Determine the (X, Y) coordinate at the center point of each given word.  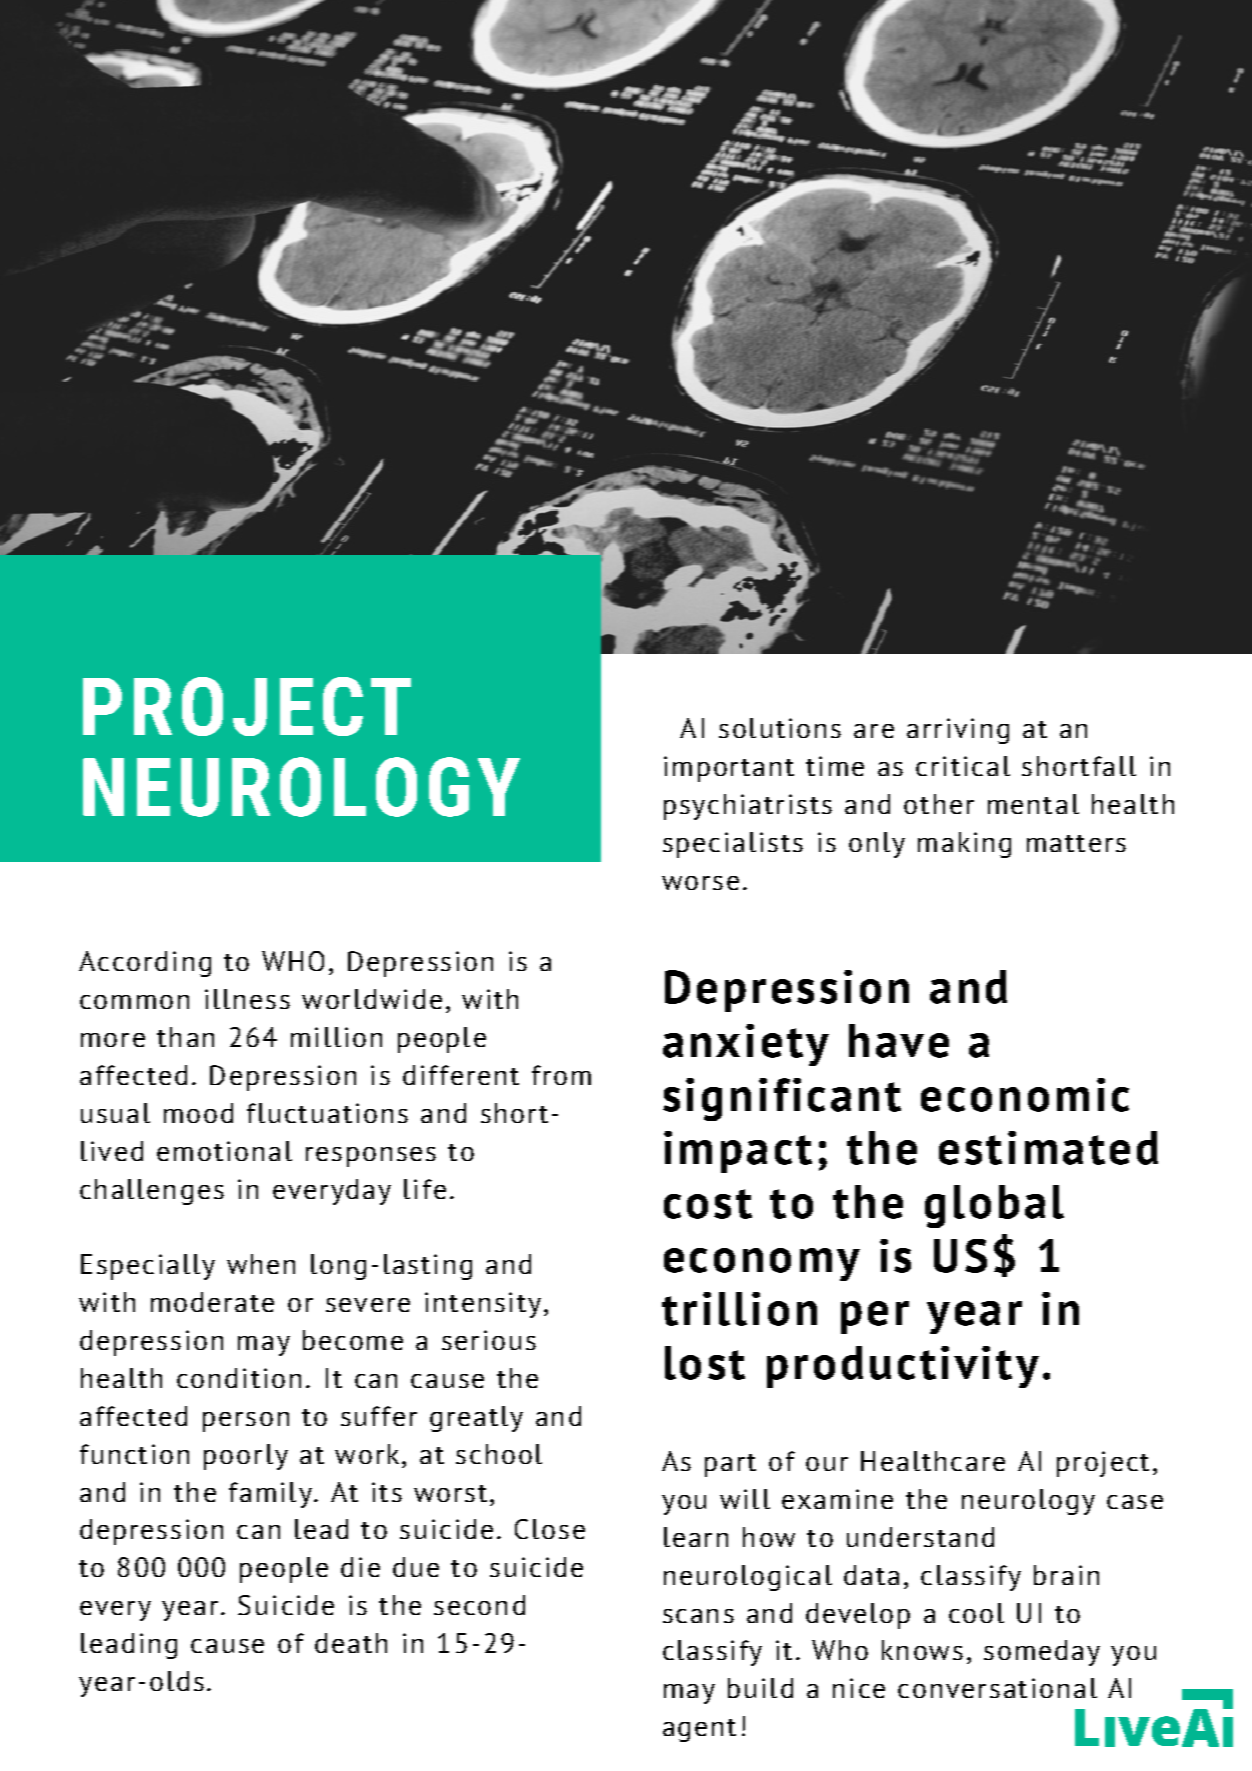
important (729, 769)
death (351, 1643)
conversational (997, 1688)
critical (963, 766)
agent (699, 1730)
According (145, 964)
